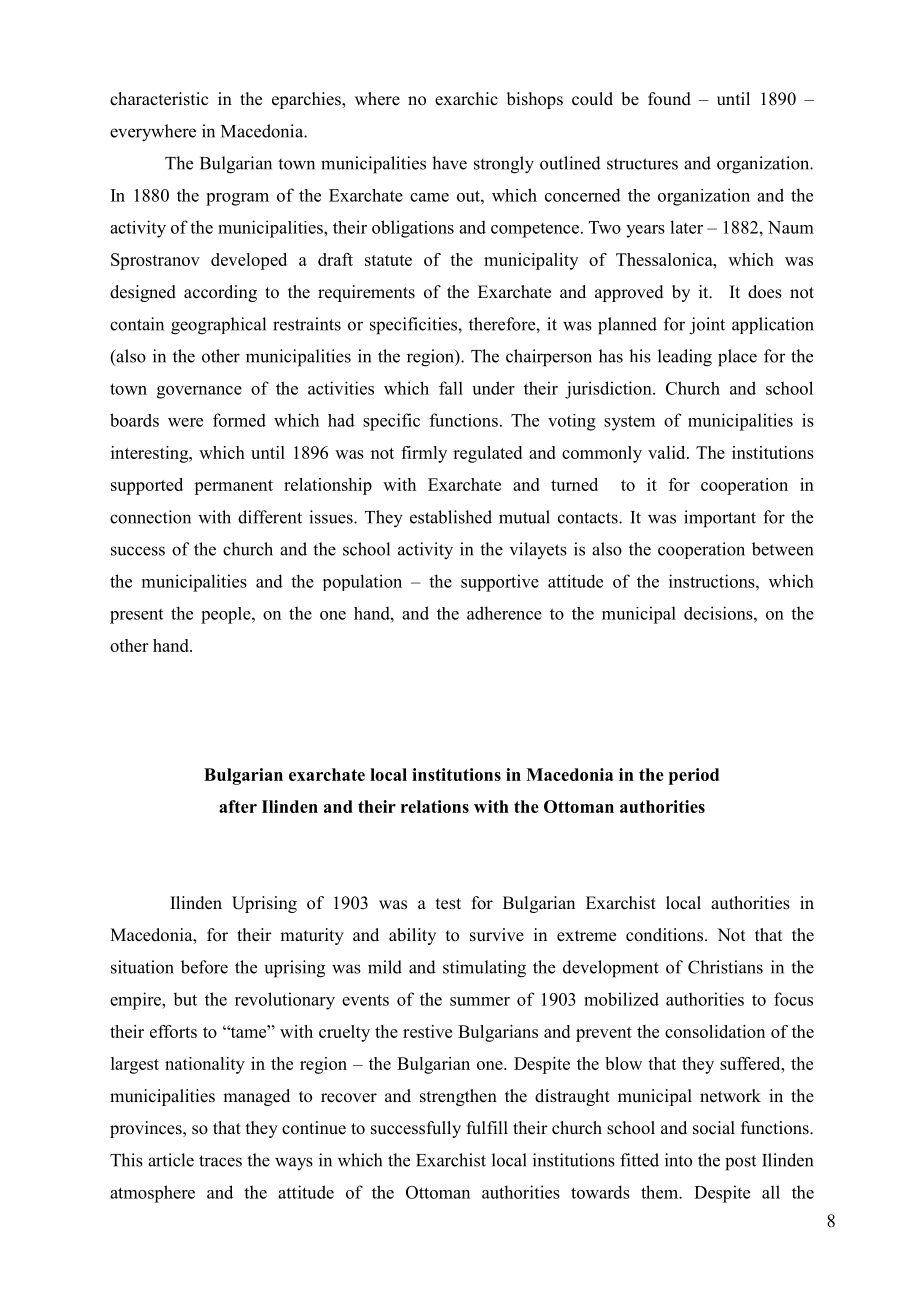 This screenshot has height=1308, width=924. I want to click on period, so click(694, 776).
